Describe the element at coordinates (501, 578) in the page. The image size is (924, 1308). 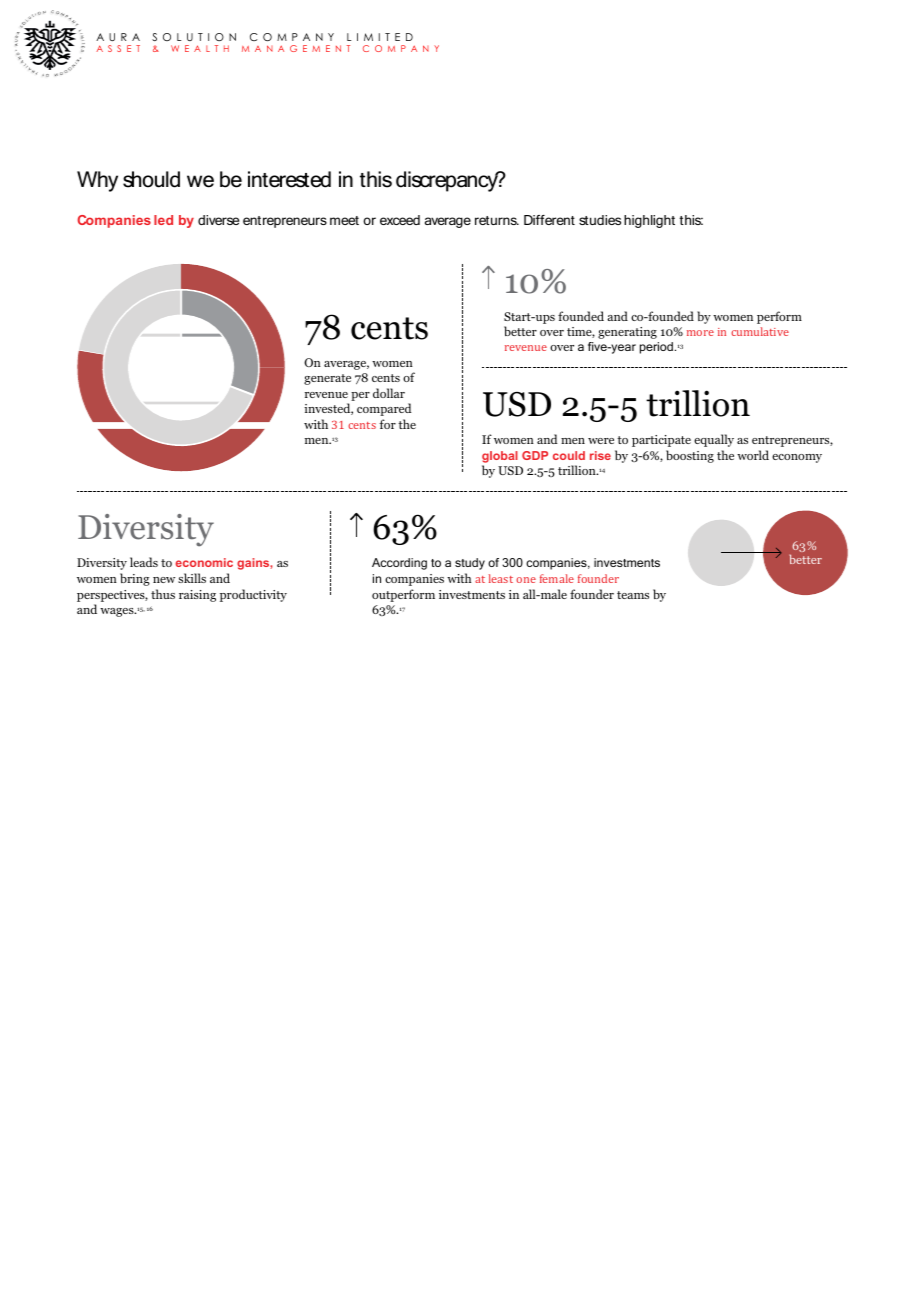
I see `least` at that location.
